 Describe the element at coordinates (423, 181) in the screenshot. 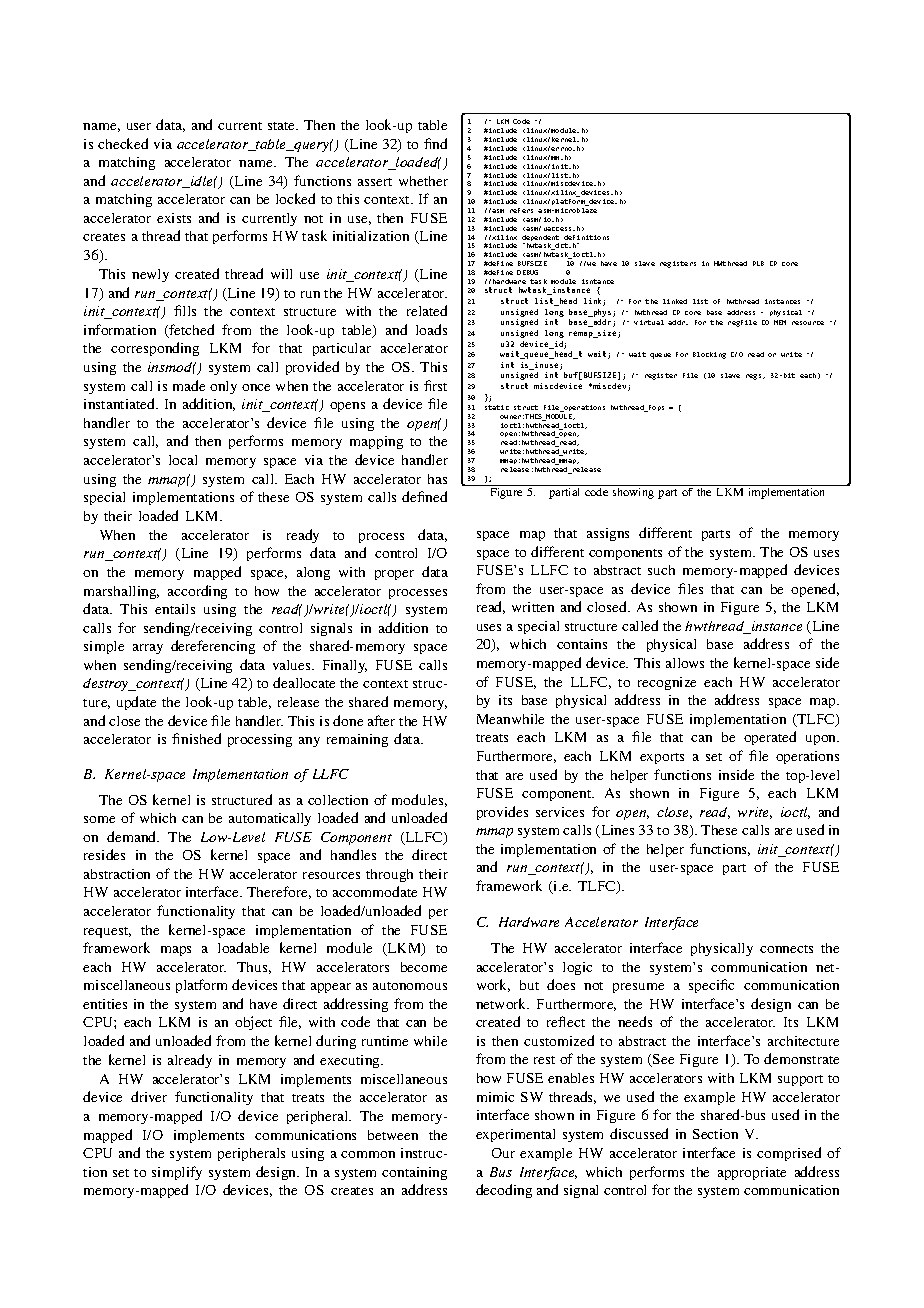

I see `whether` at that location.
